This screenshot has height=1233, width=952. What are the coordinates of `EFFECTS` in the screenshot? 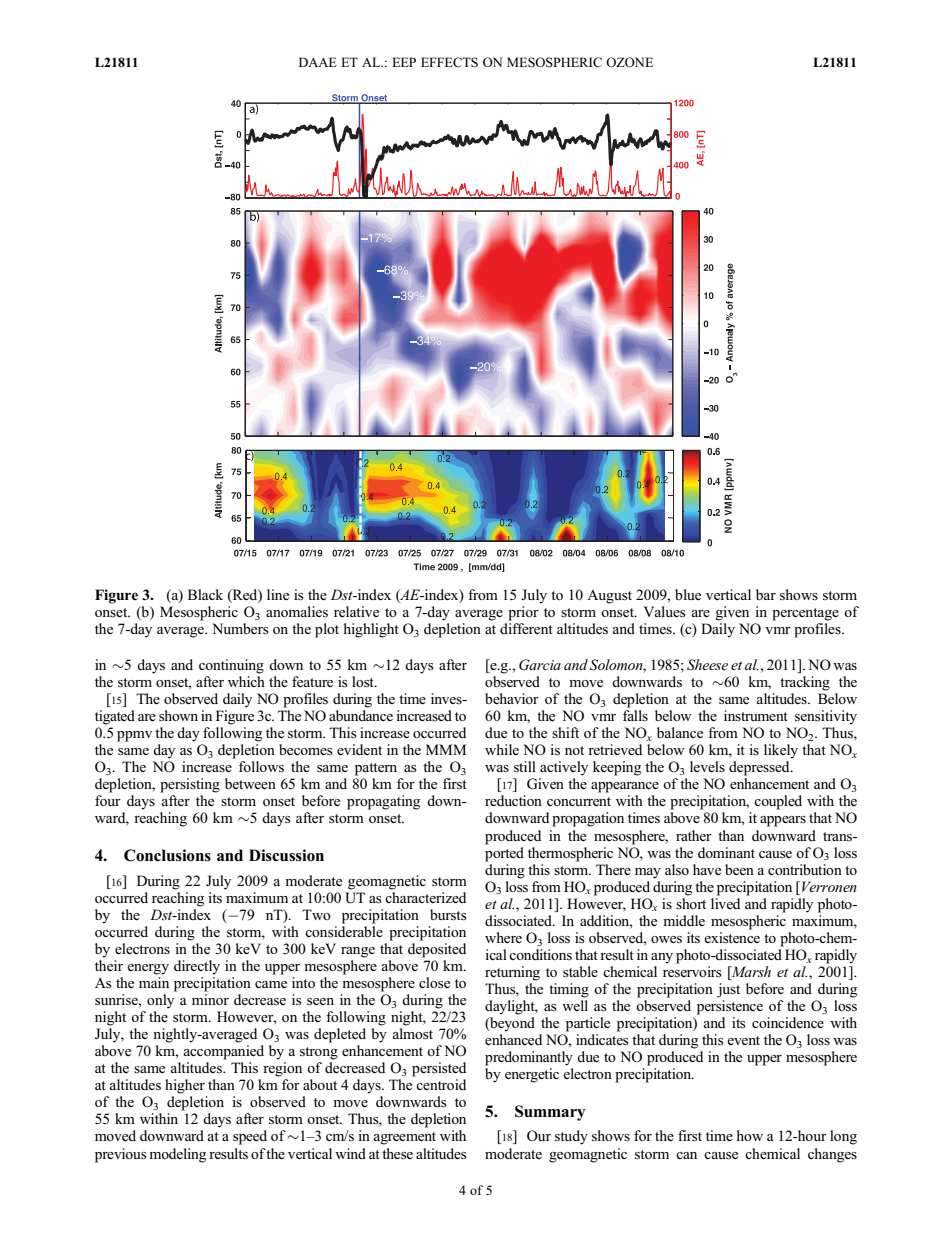 It's located at (449, 62).
